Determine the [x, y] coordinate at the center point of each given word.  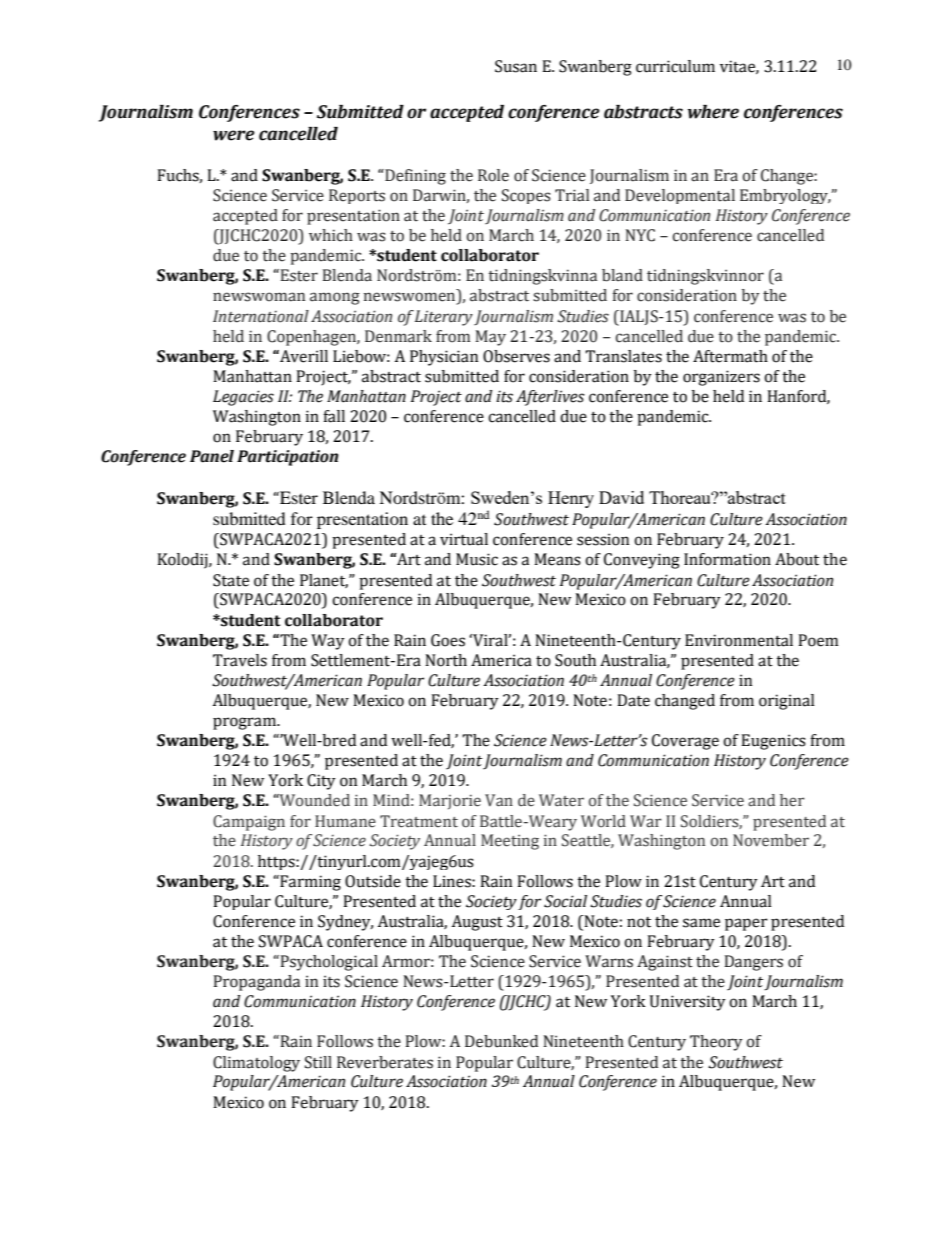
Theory [716, 1043]
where [713, 112]
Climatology [256, 1064]
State [231, 580]
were [234, 135]
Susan [516, 66]
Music [477, 559]
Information [727, 559]
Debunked [501, 1041]
